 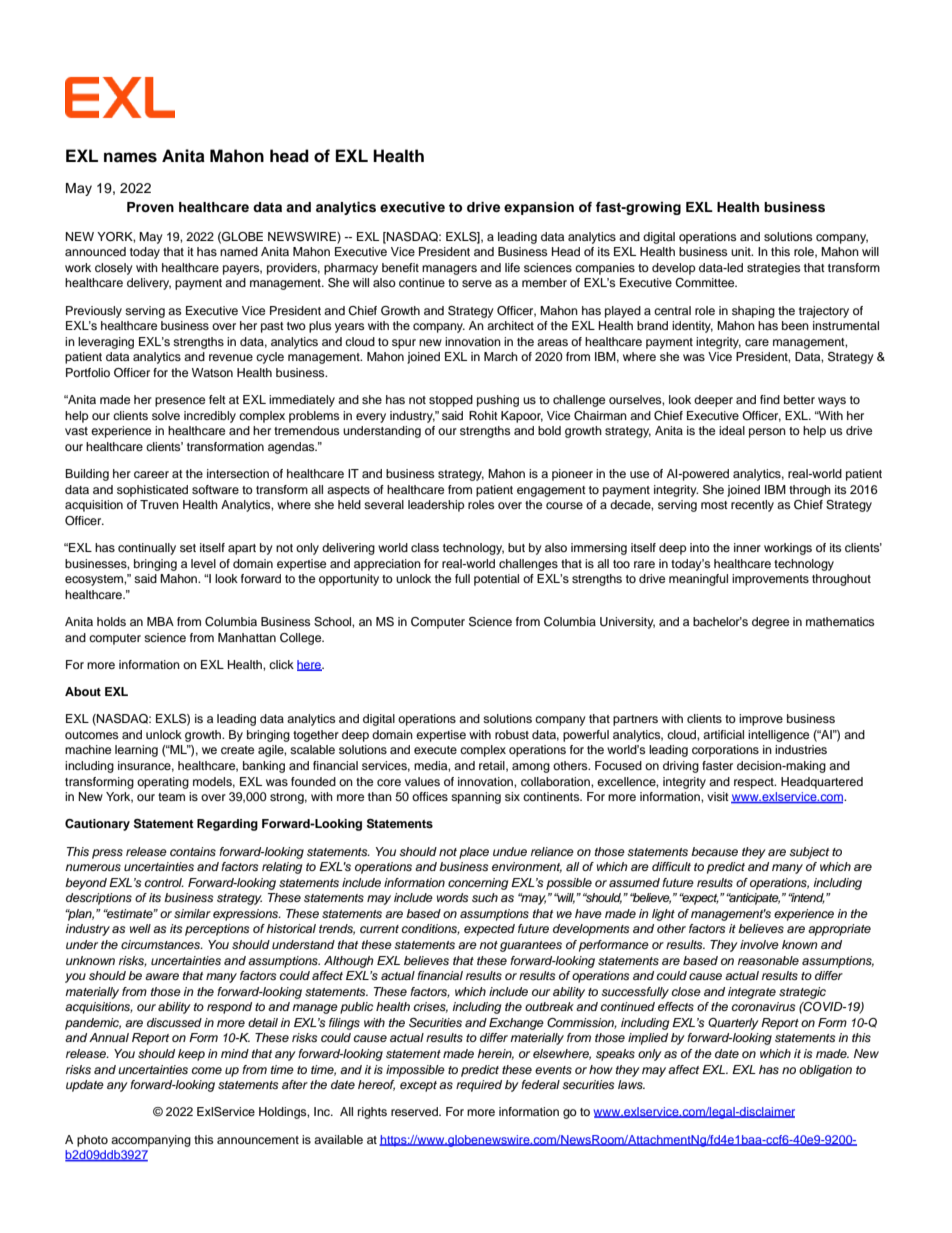 I want to click on intelligence, so click(x=778, y=736).
